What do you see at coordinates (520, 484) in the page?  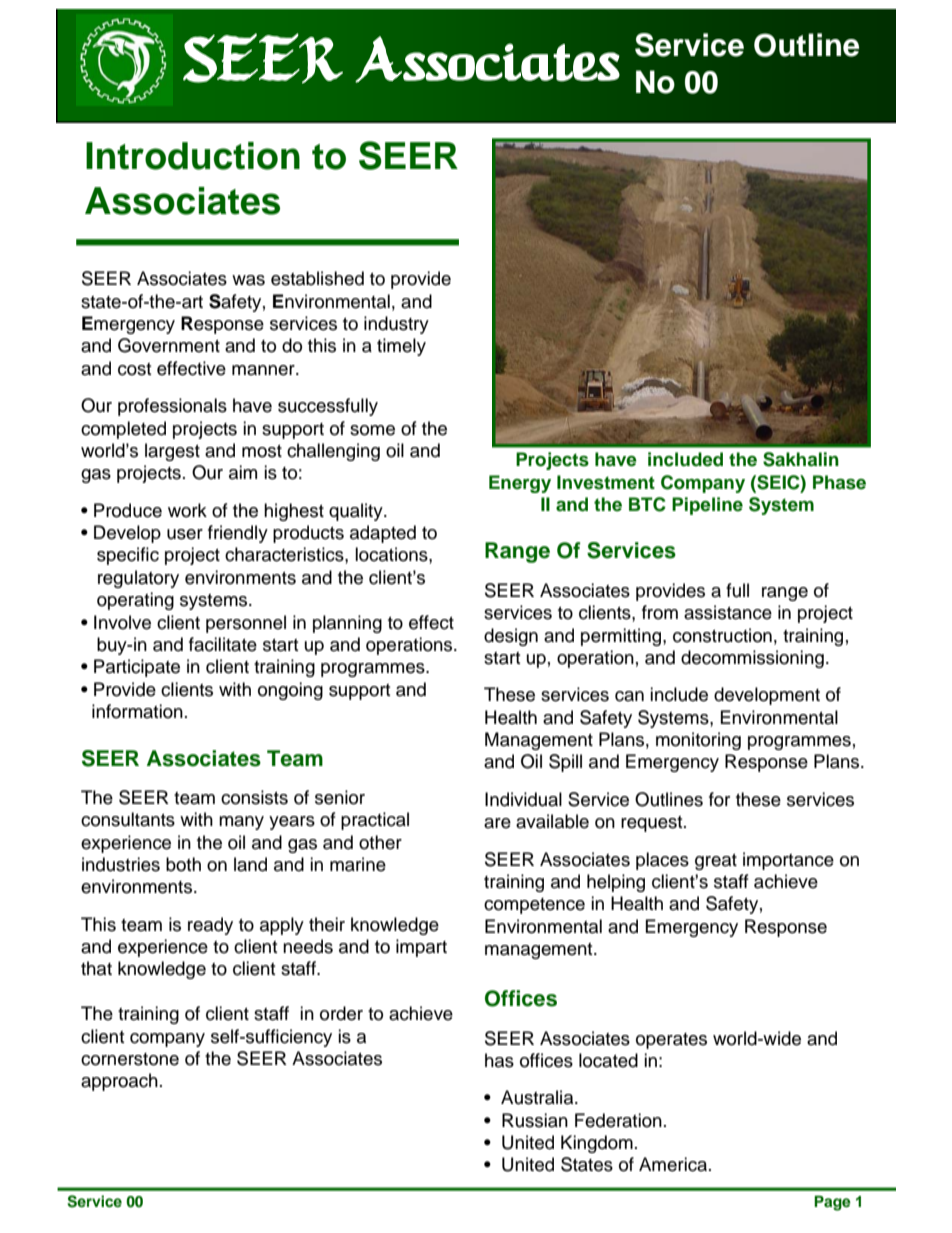 I see `Energy` at bounding box center [520, 484].
